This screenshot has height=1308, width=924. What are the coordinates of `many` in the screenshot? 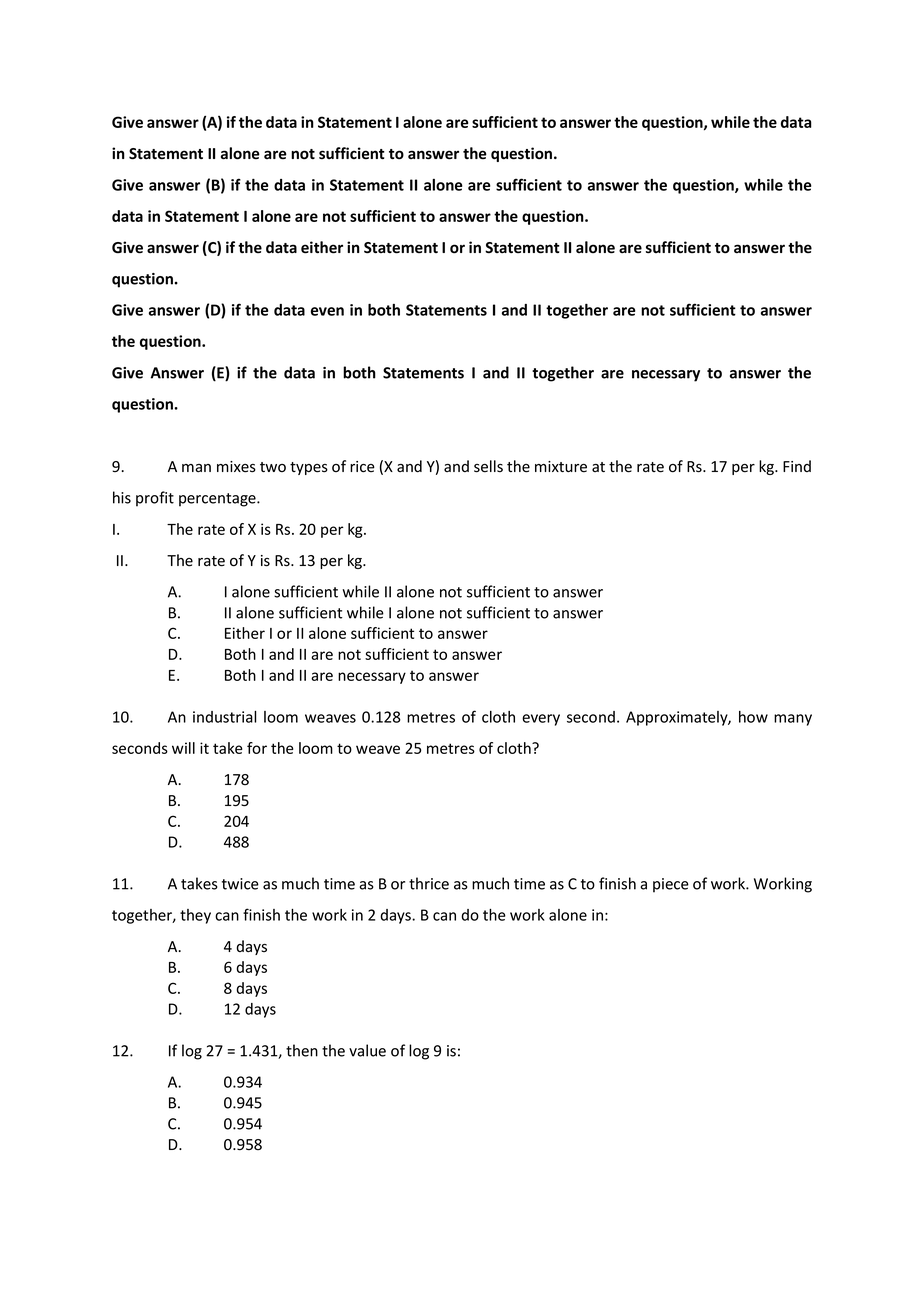 It's located at (793, 720).
